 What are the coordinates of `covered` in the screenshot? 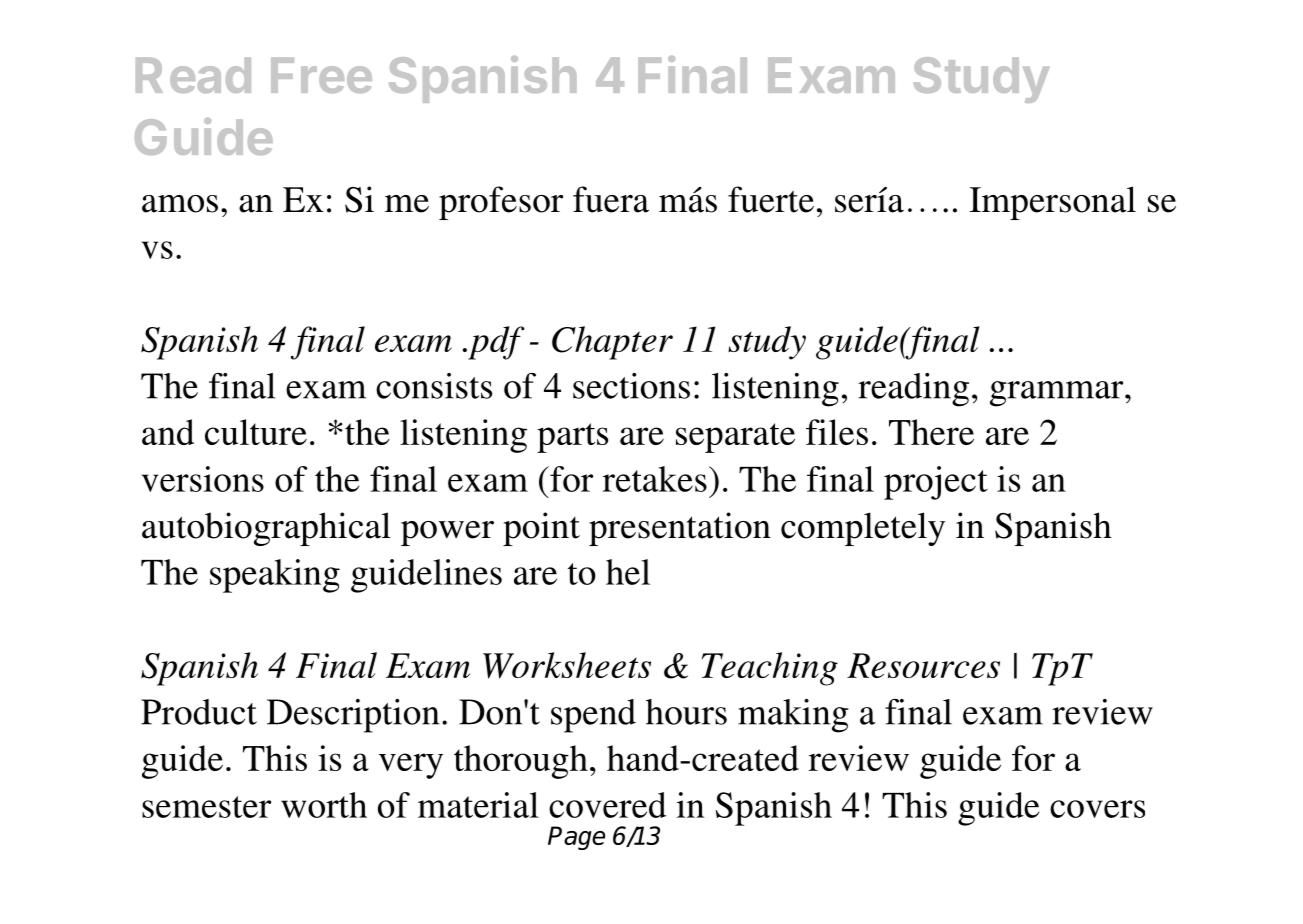 It's located at (607, 805).
